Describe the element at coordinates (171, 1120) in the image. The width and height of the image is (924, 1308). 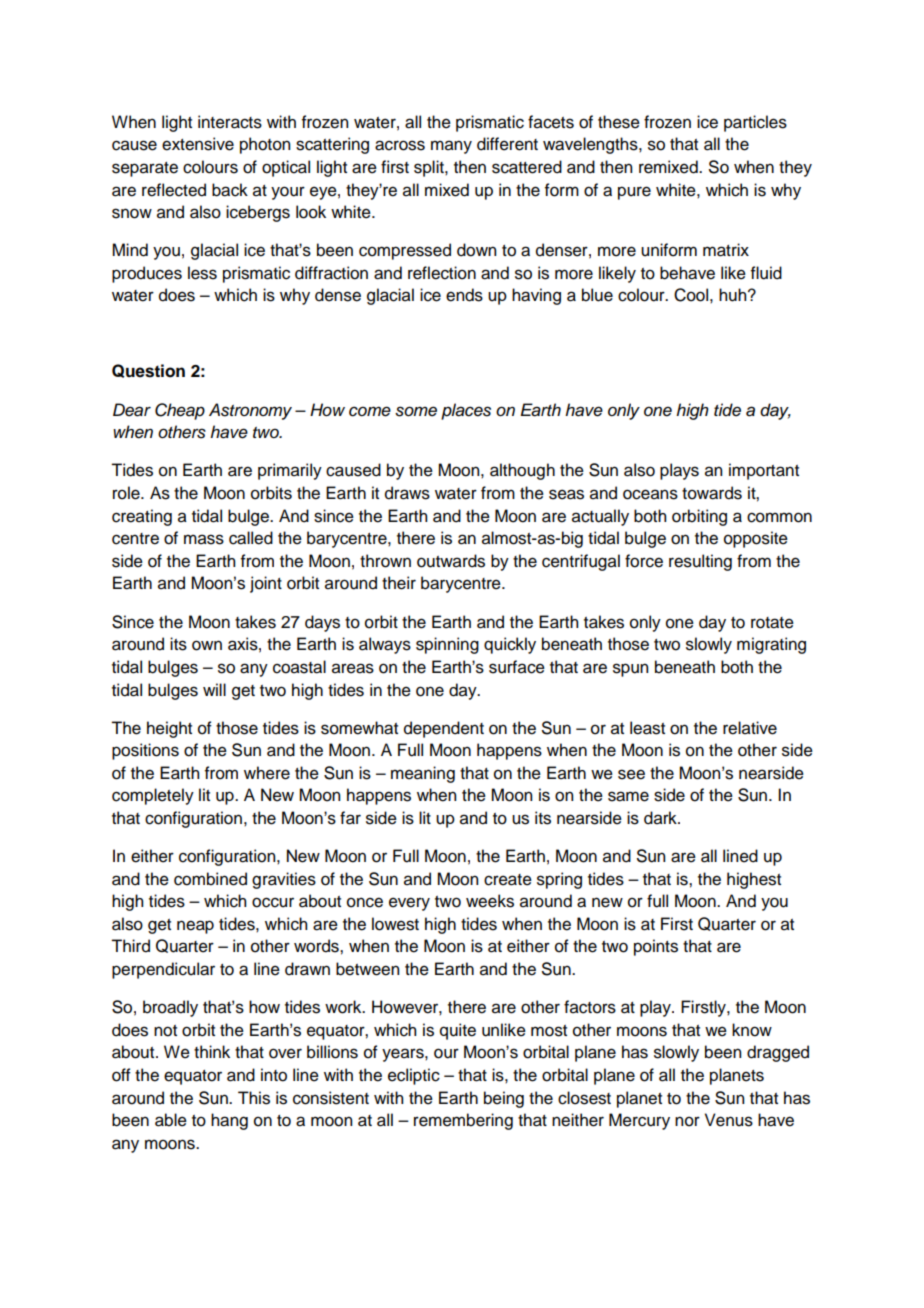
I see `able` at that location.
